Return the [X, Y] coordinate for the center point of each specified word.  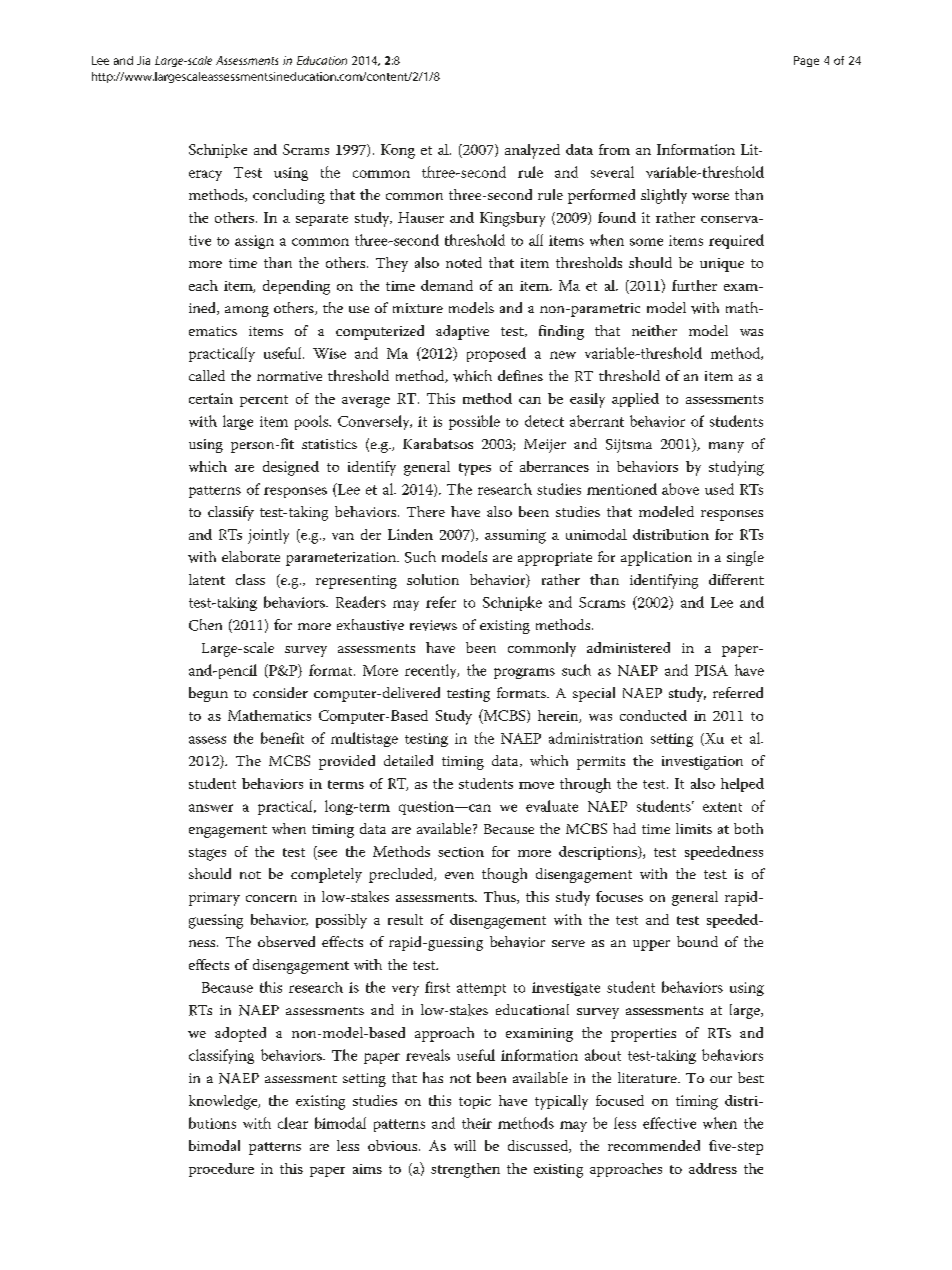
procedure [221, 1170]
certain [211, 398]
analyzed [532, 151]
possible [474, 422]
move [536, 785]
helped [742, 785]
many [726, 447]
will [465, 1145]
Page [806, 61]
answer [211, 808]
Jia [143, 60]
